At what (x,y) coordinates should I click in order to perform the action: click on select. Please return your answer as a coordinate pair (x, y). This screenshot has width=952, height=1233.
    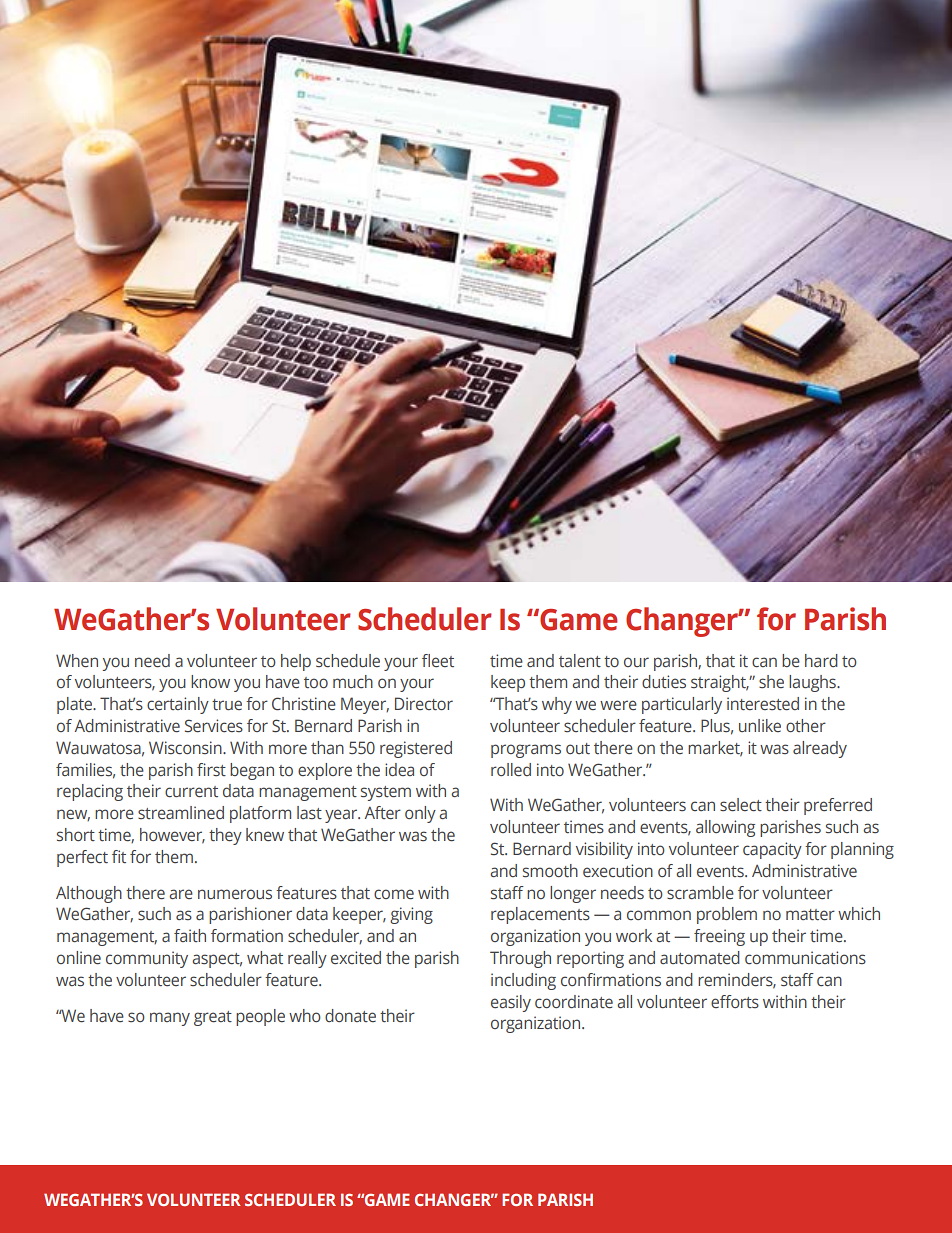
    Looking at the image, I should click on (741, 805).
